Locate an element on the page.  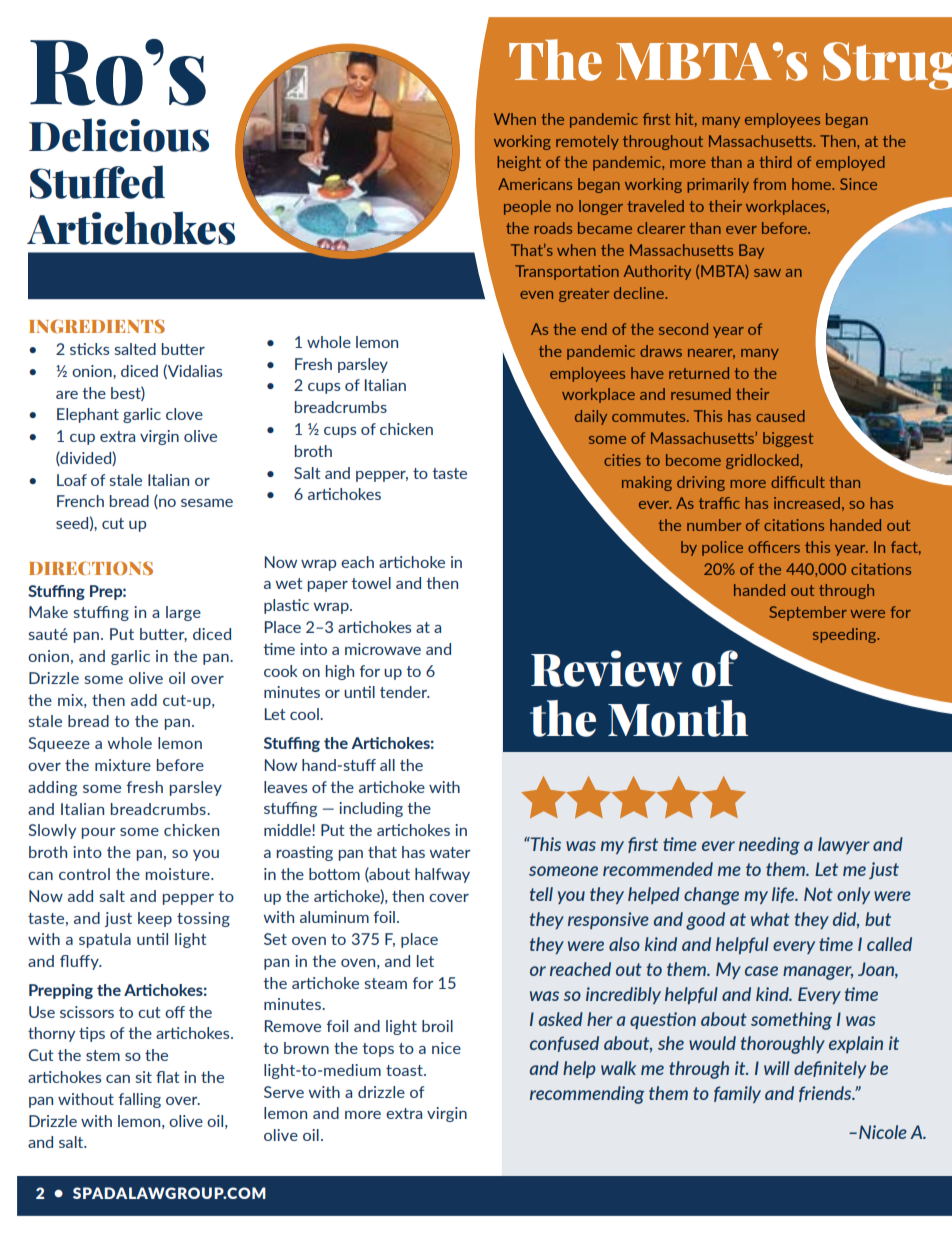
third is located at coordinates (775, 162).
